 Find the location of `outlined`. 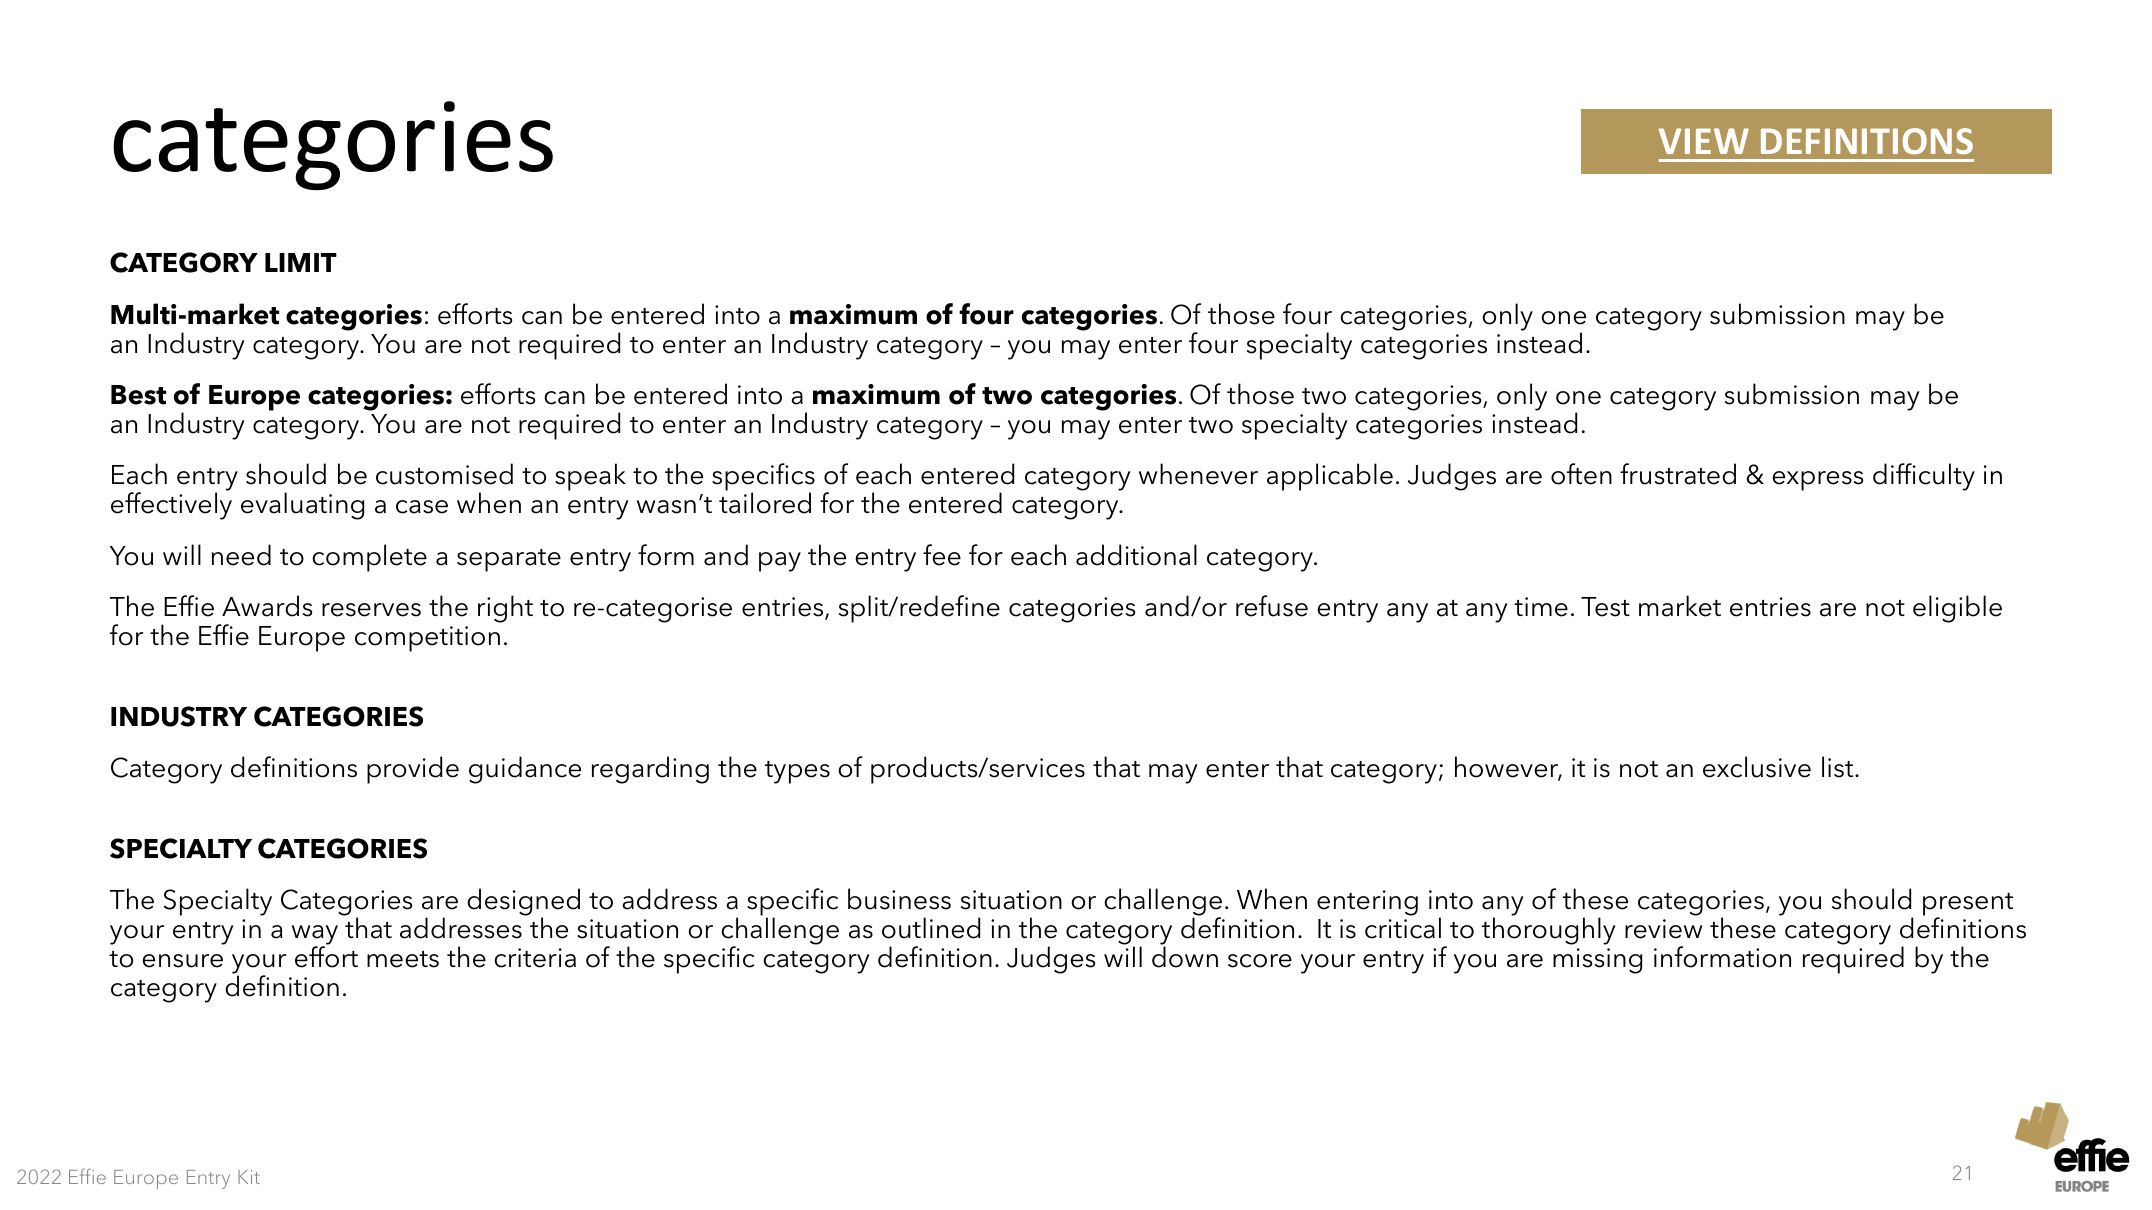

outlined is located at coordinates (931, 928).
